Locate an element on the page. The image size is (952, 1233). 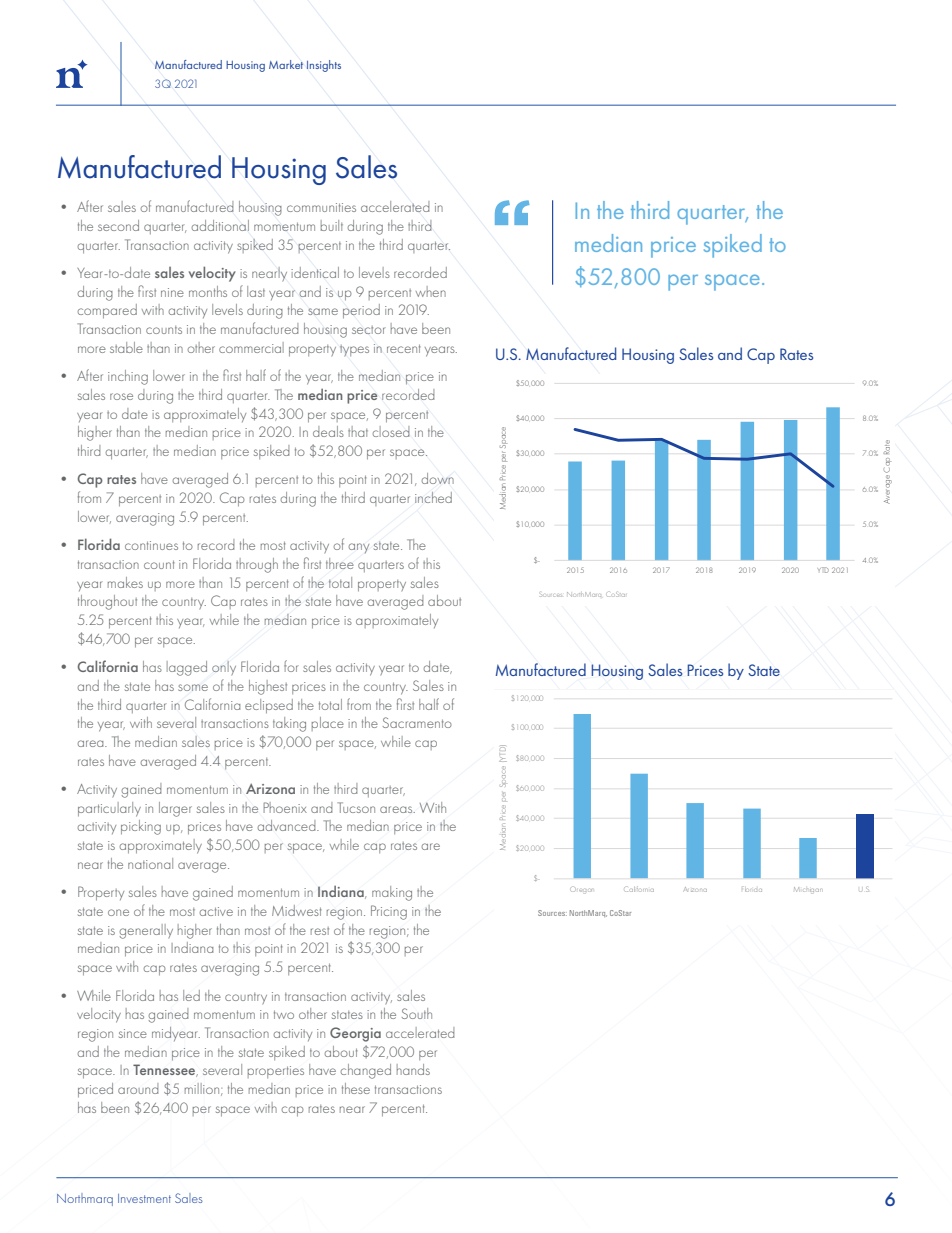
Sacramento is located at coordinates (417, 722).
